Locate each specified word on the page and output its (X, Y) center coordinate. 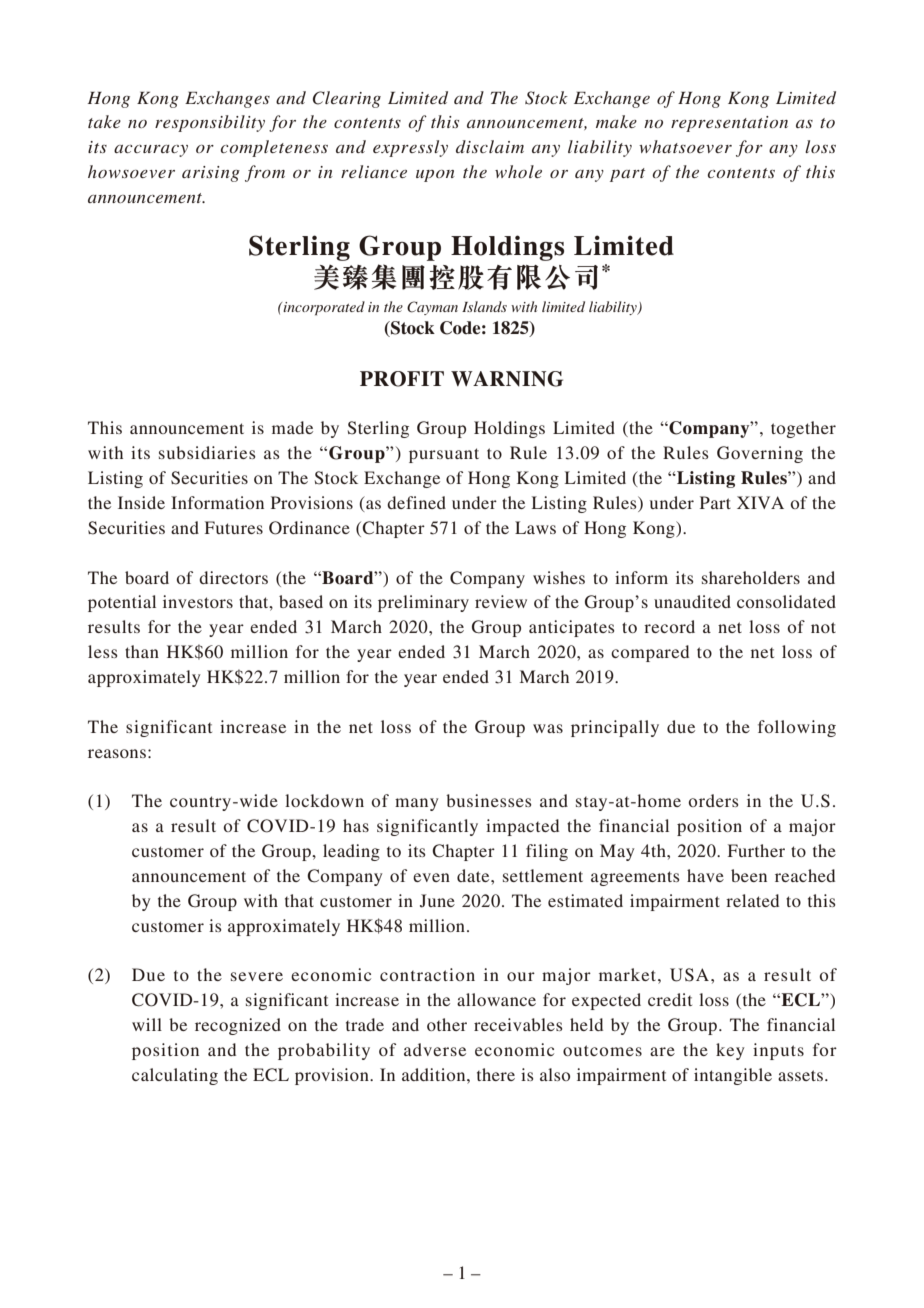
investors (198, 601)
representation (729, 124)
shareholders (751, 577)
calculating (175, 1076)
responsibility (210, 123)
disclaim (490, 146)
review (501, 601)
